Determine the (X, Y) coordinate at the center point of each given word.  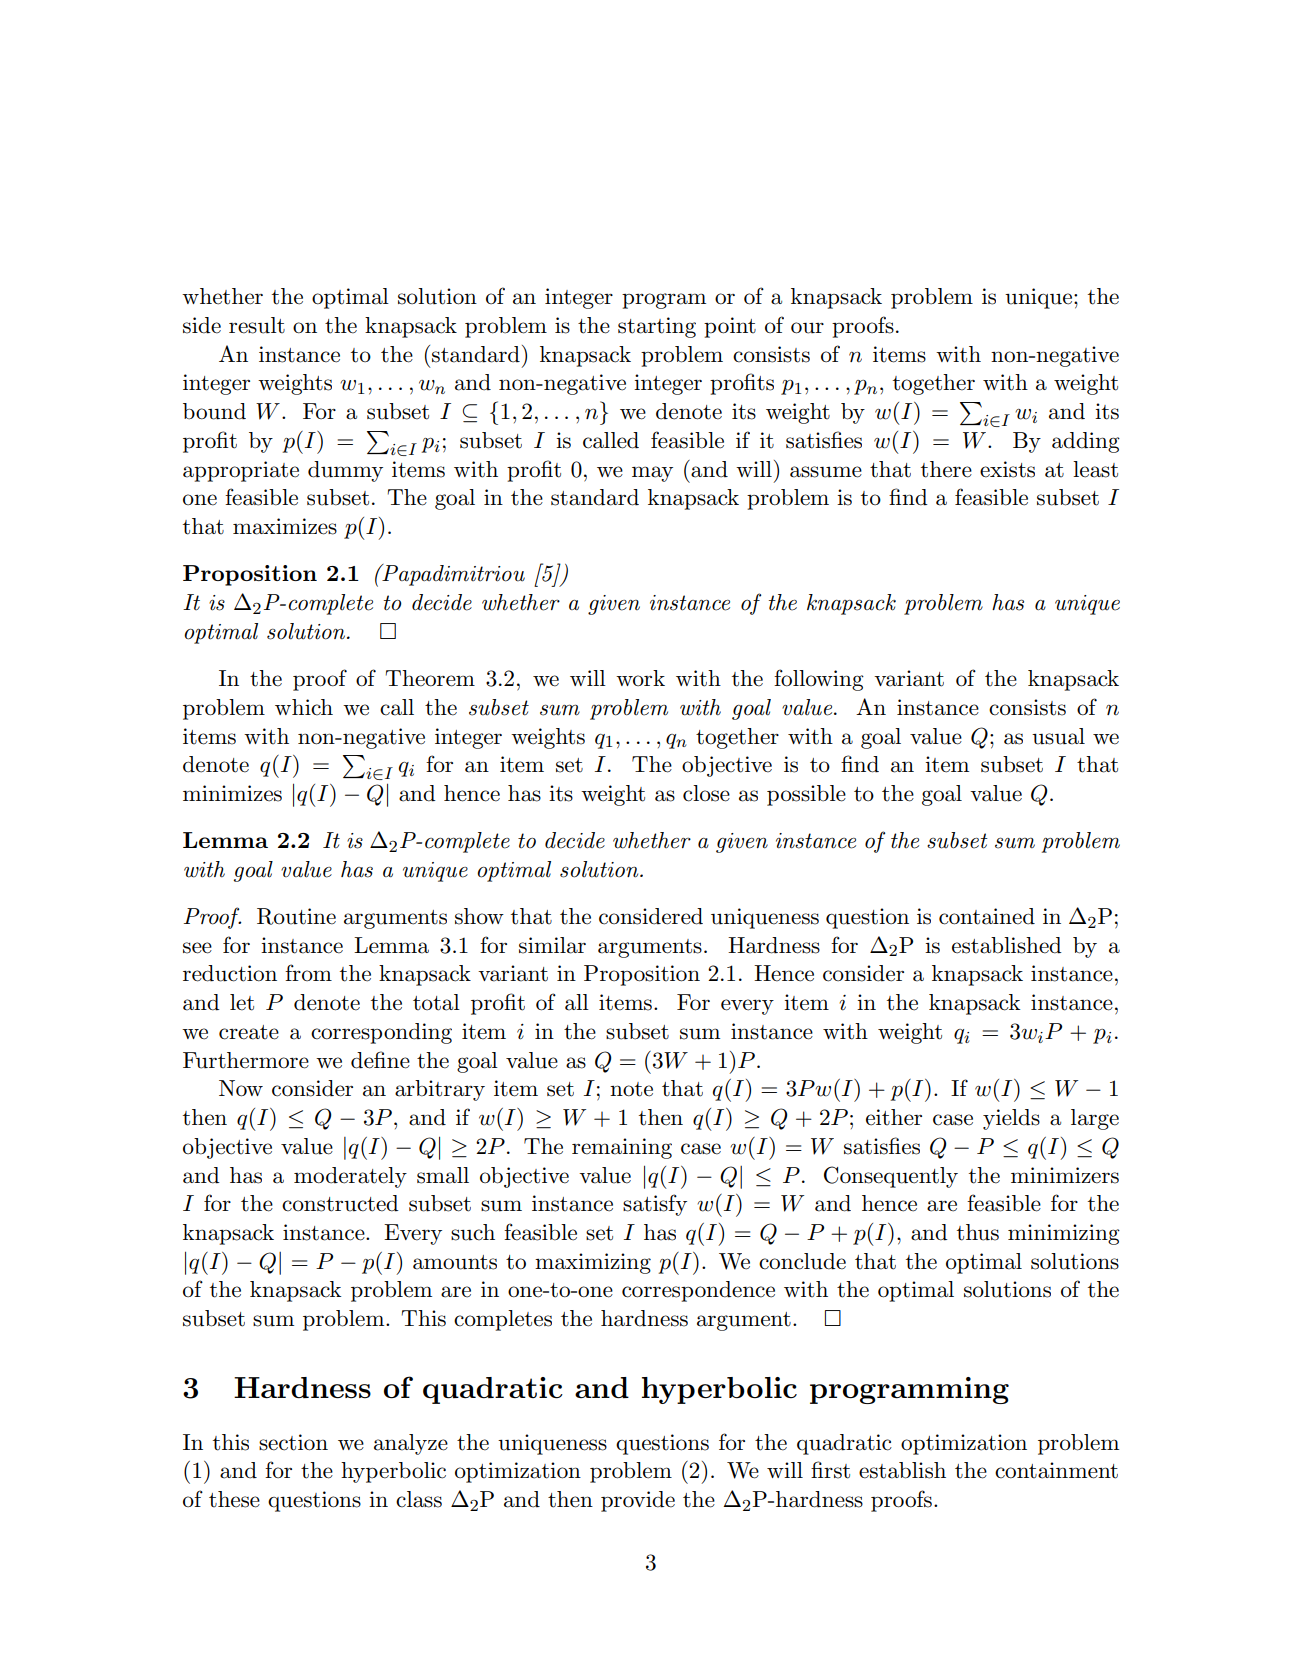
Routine (296, 916)
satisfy (655, 1205)
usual (1058, 736)
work (640, 678)
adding (1086, 442)
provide (638, 1501)
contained (987, 916)
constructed (340, 1203)
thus (978, 1232)
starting (657, 327)
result (257, 325)
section (293, 1442)
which (304, 707)
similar (552, 945)
